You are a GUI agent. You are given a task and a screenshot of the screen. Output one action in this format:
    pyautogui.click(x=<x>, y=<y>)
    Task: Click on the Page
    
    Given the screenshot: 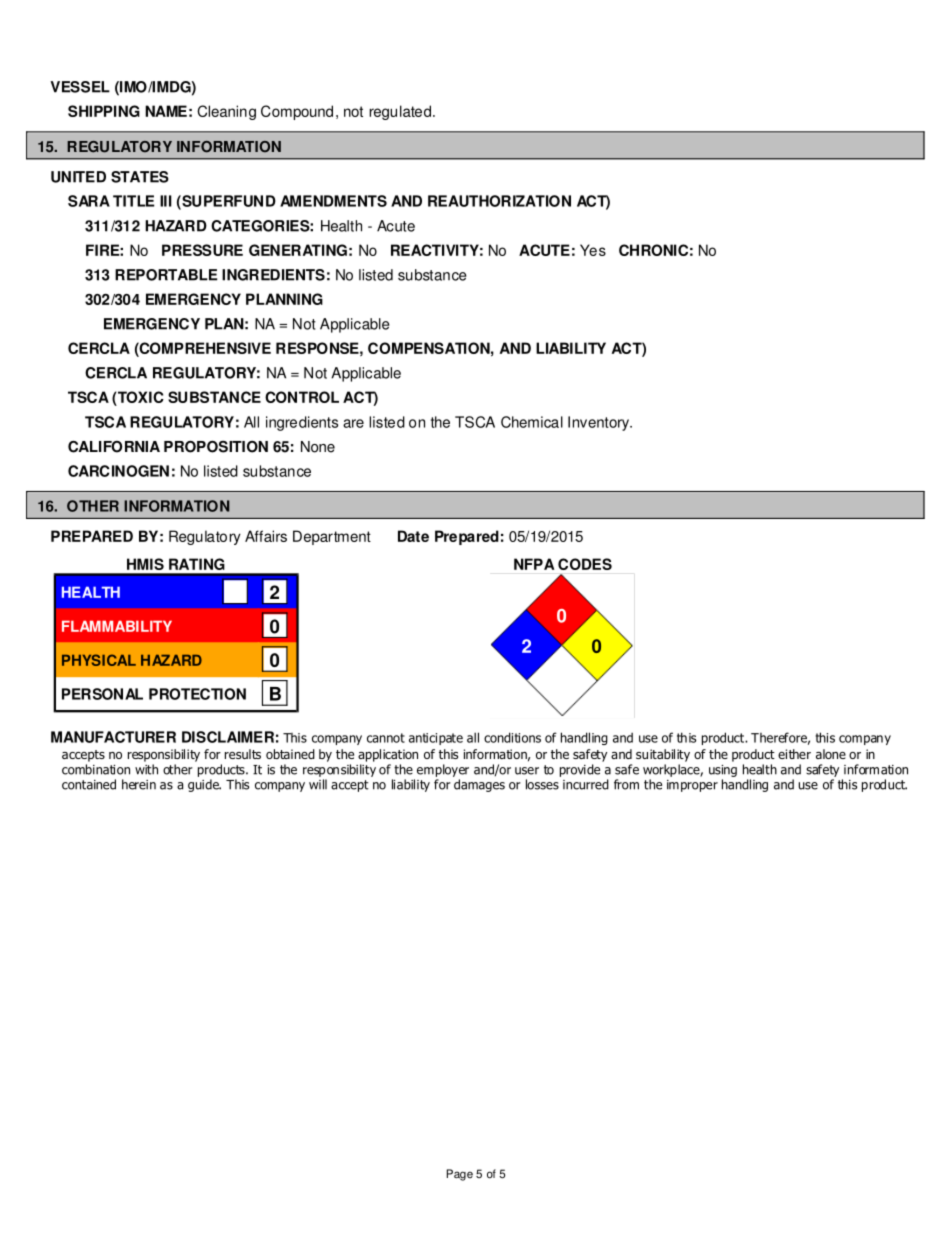 What is the action you would take?
    pyautogui.click(x=460, y=1175)
